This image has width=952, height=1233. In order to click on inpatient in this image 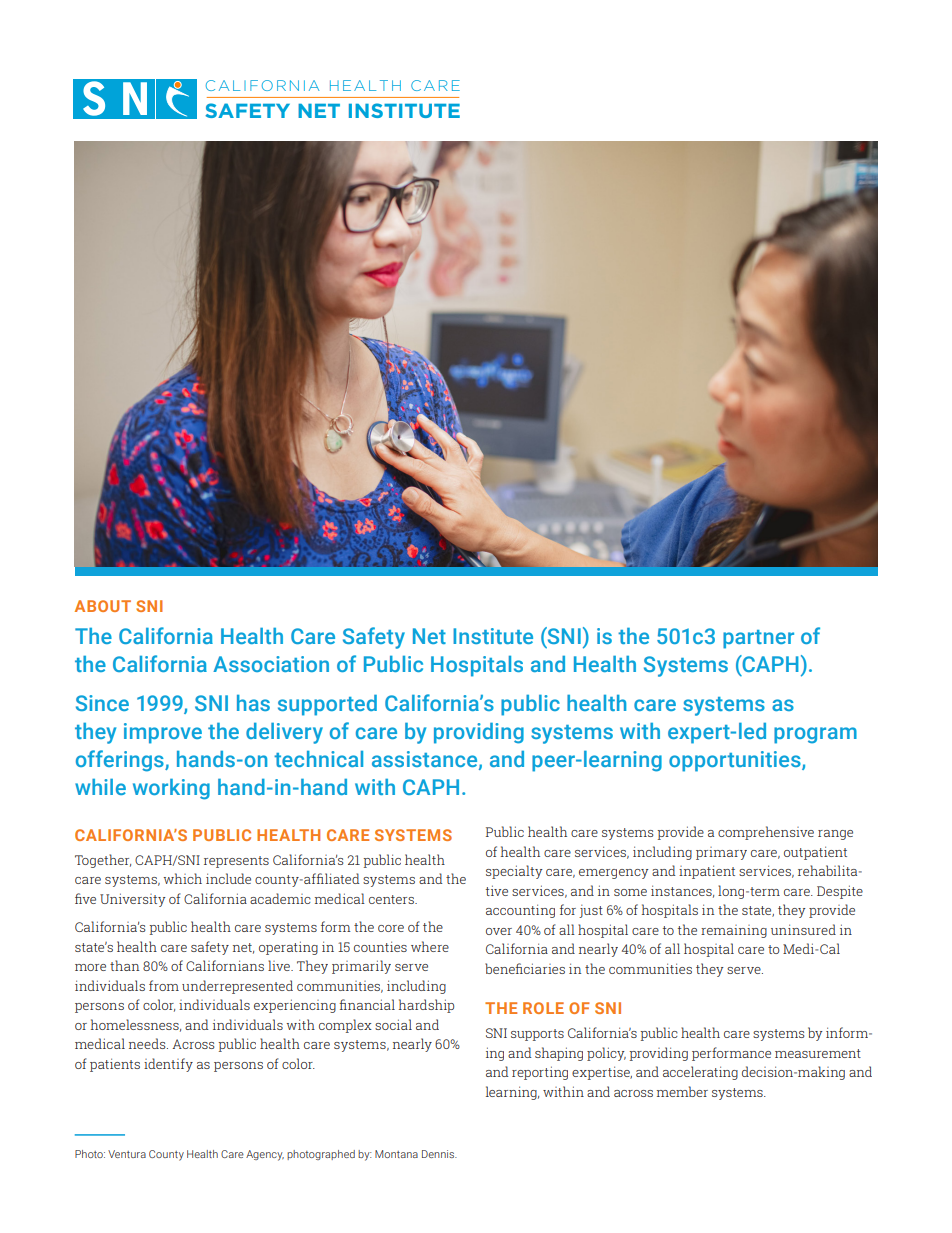, I will do `click(707, 872)`.
